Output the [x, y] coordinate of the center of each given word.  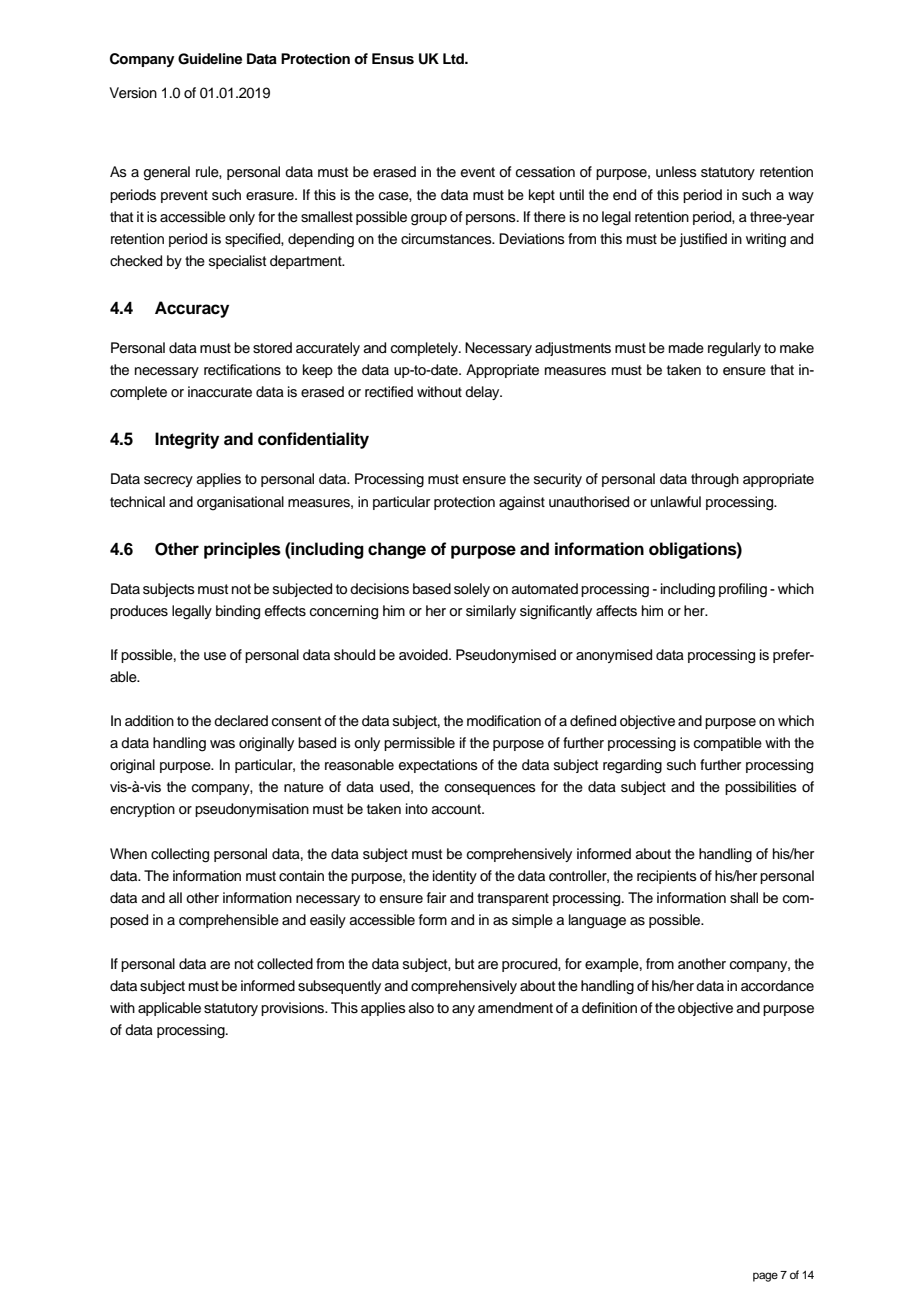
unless [676, 172]
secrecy [168, 481]
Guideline [210, 59]
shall [744, 898]
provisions [294, 1009]
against [522, 503]
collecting [180, 855]
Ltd [454, 58]
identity [455, 877]
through [715, 480]
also [421, 1008]
